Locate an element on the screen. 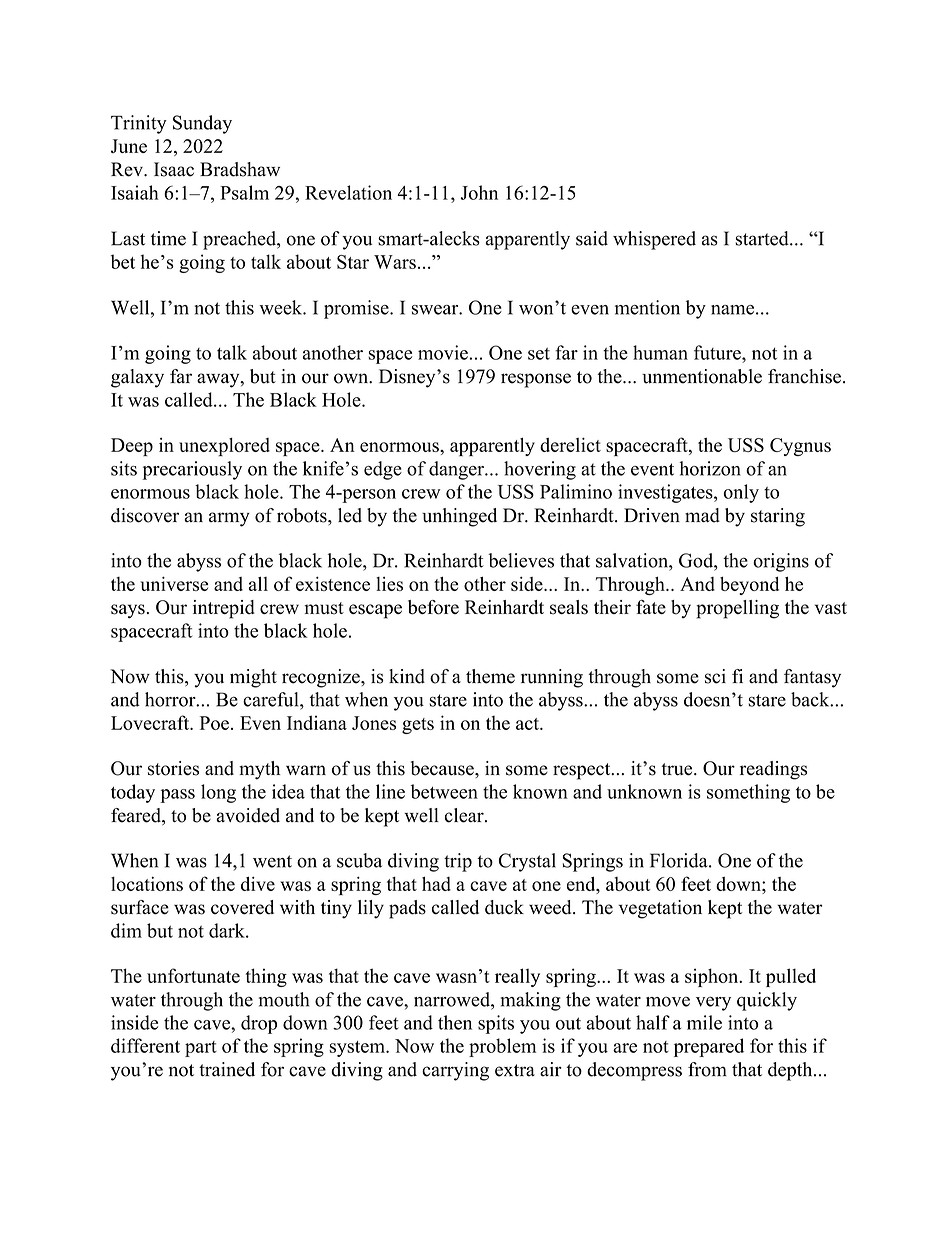 This screenshot has height=1233, width=952. Bradshaw is located at coordinates (240, 169).
